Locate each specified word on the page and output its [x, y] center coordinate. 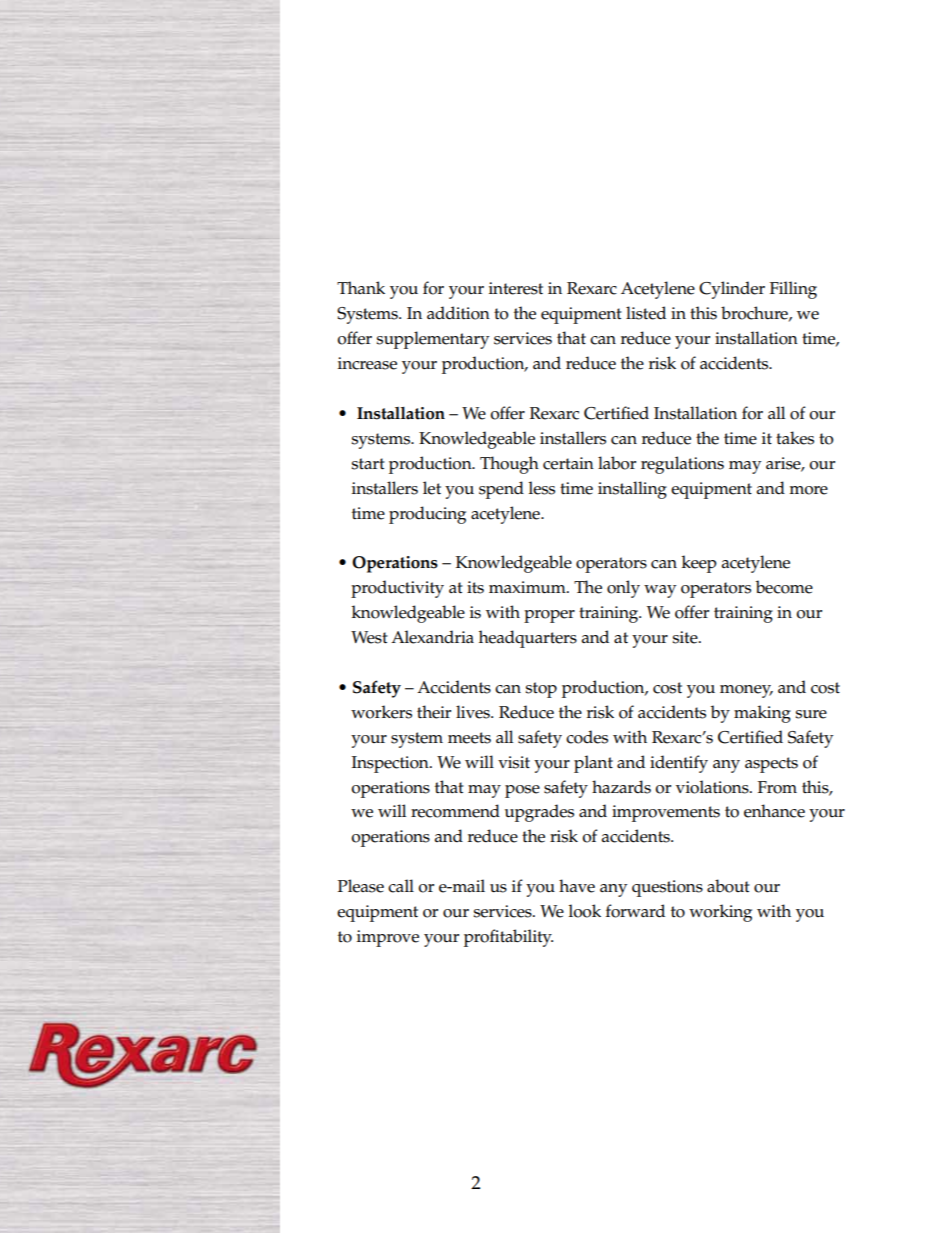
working [720, 913]
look [585, 911]
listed [646, 313]
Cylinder [732, 290]
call [401, 886]
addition [458, 313]
